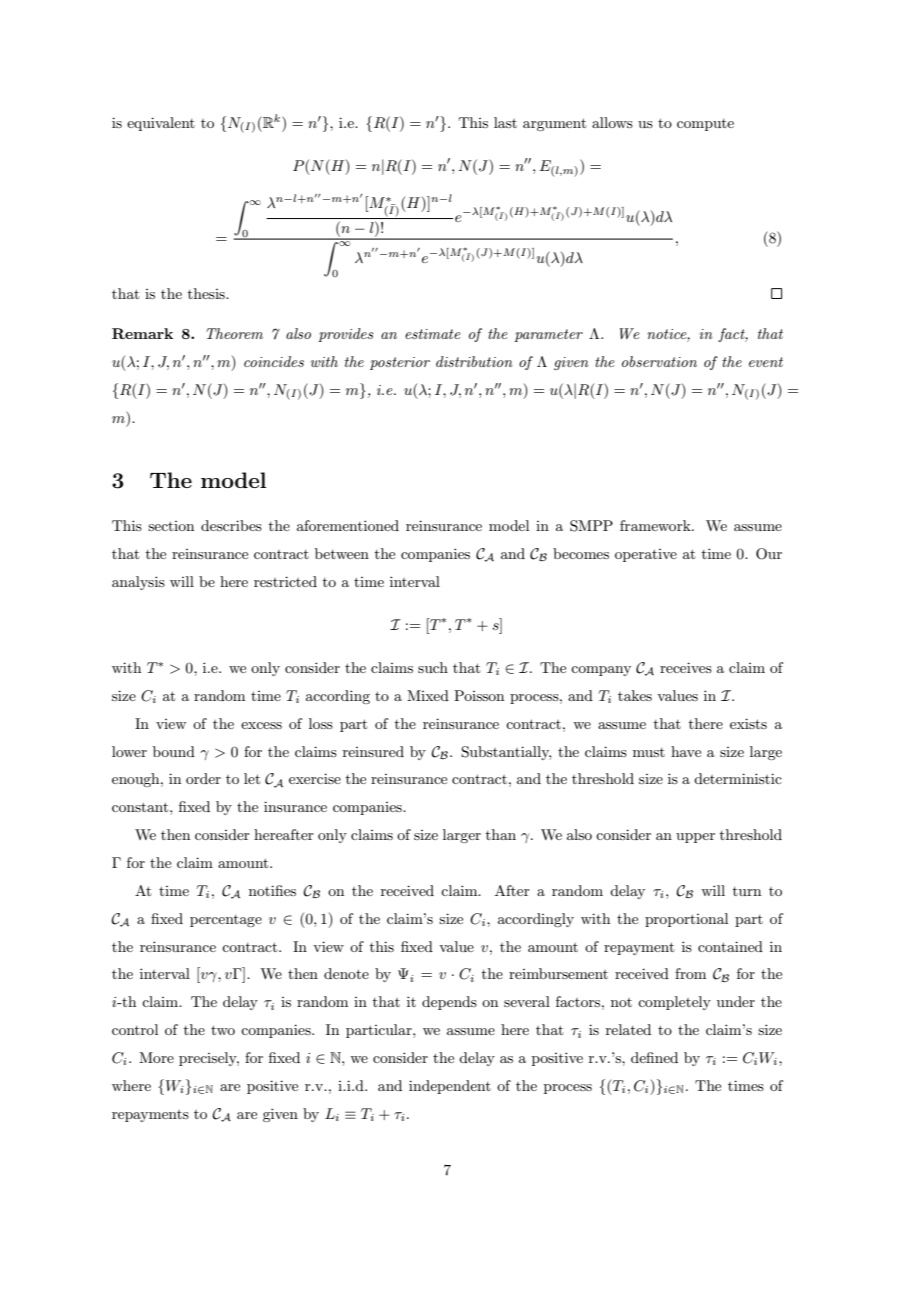  What do you see at coordinates (705, 125) in the document?
I see `compute` at bounding box center [705, 125].
